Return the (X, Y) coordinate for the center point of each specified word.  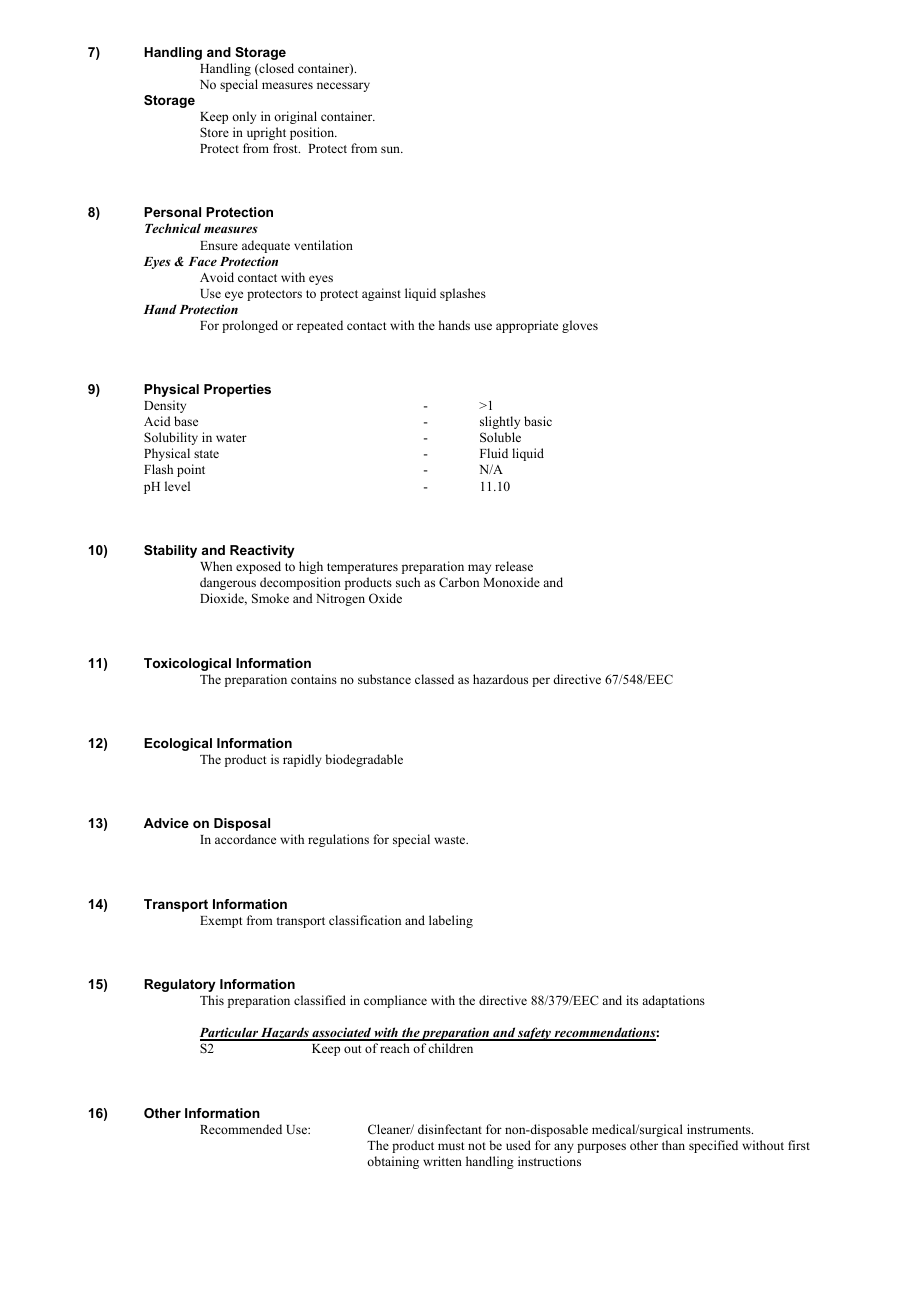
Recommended (241, 1129)
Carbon (459, 582)
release (514, 566)
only (244, 117)
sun (391, 149)
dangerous (228, 583)
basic (538, 421)
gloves (580, 326)
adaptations (673, 1001)
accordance (245, 839)
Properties (237, 390)
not (477, 1146)
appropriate (527, 326)
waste (451, 840)
